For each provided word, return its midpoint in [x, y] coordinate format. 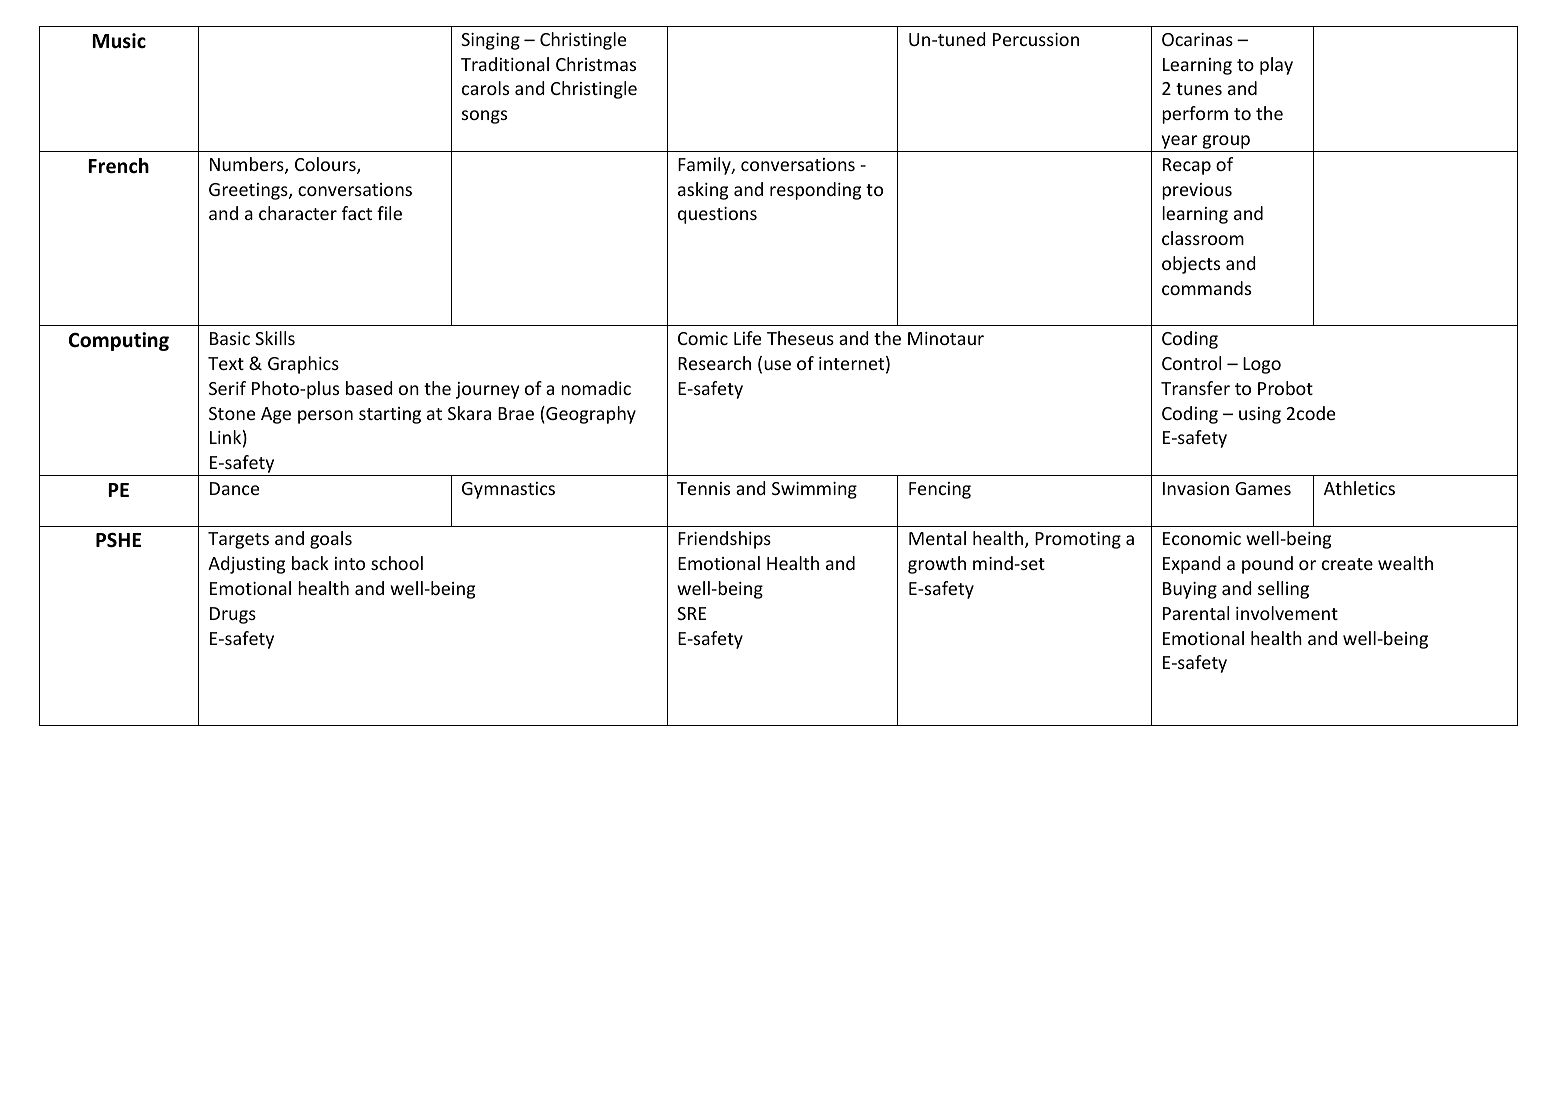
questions [717, 215]
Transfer [1195, 388]
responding [815, 191]
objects [1191, 265]
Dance [234, 488]
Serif [227, 388]
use [777, 365]
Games [1263, 488]
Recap [1187, 166]
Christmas [596, 64]
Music [119, 41]
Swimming [814, 490]
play [1276, 66]
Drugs [233, 615]
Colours [326, 165]
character [298, 213]
